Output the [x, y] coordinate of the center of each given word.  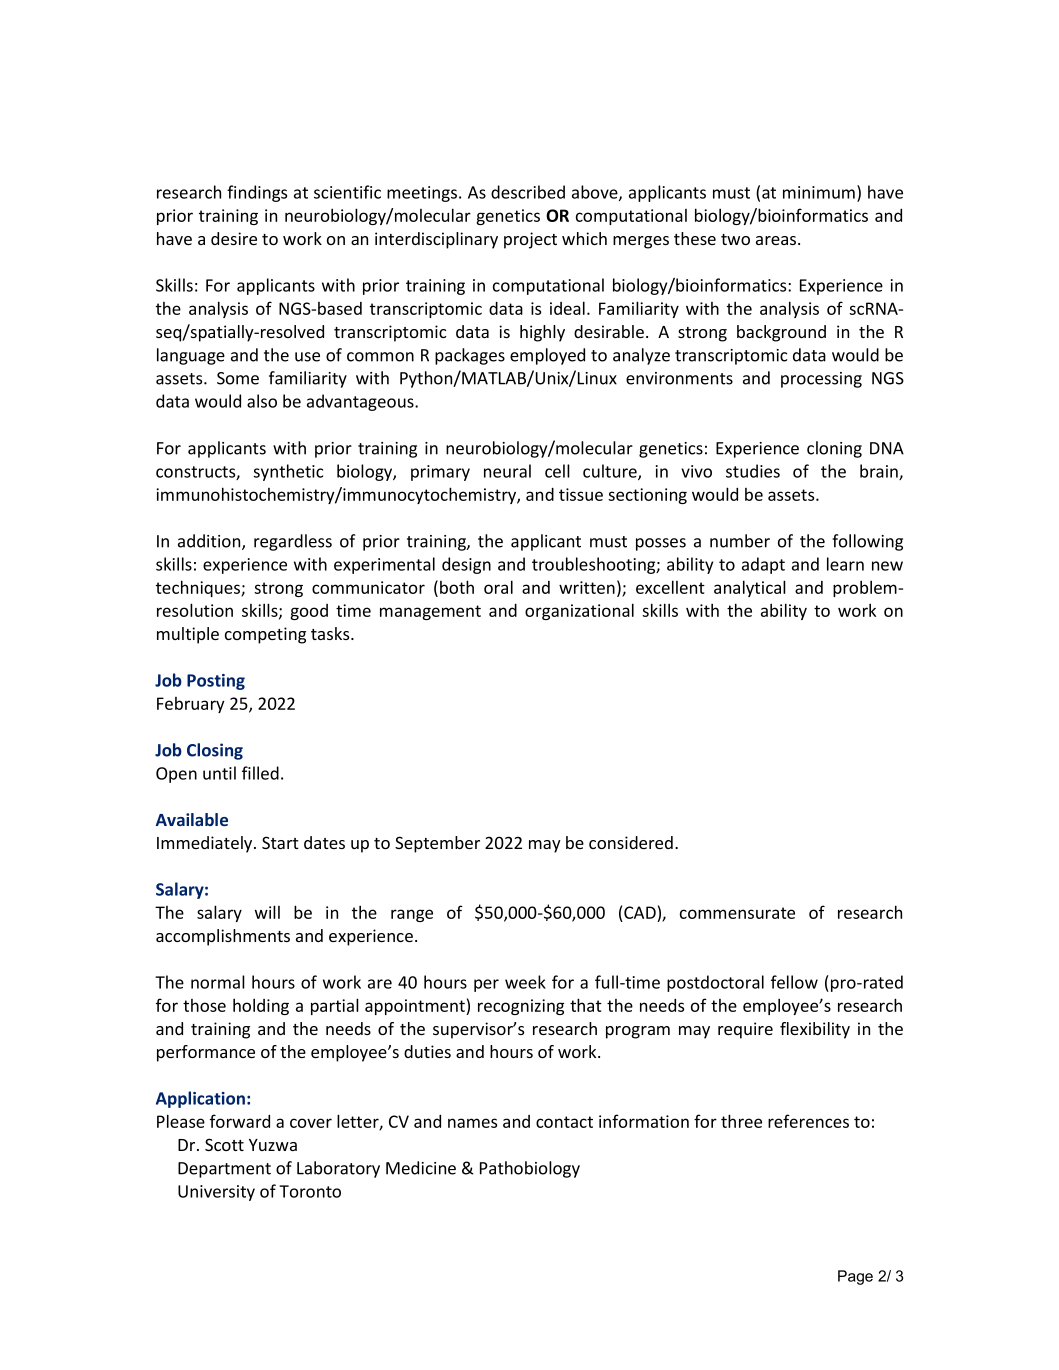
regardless [293, 542]
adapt [763, 565]
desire [234, 238]
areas [777, 240]
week [525, 982]
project [530, 240]
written [587, 587]
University [216, 1193]
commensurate [737, 913]
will [267, 912]
